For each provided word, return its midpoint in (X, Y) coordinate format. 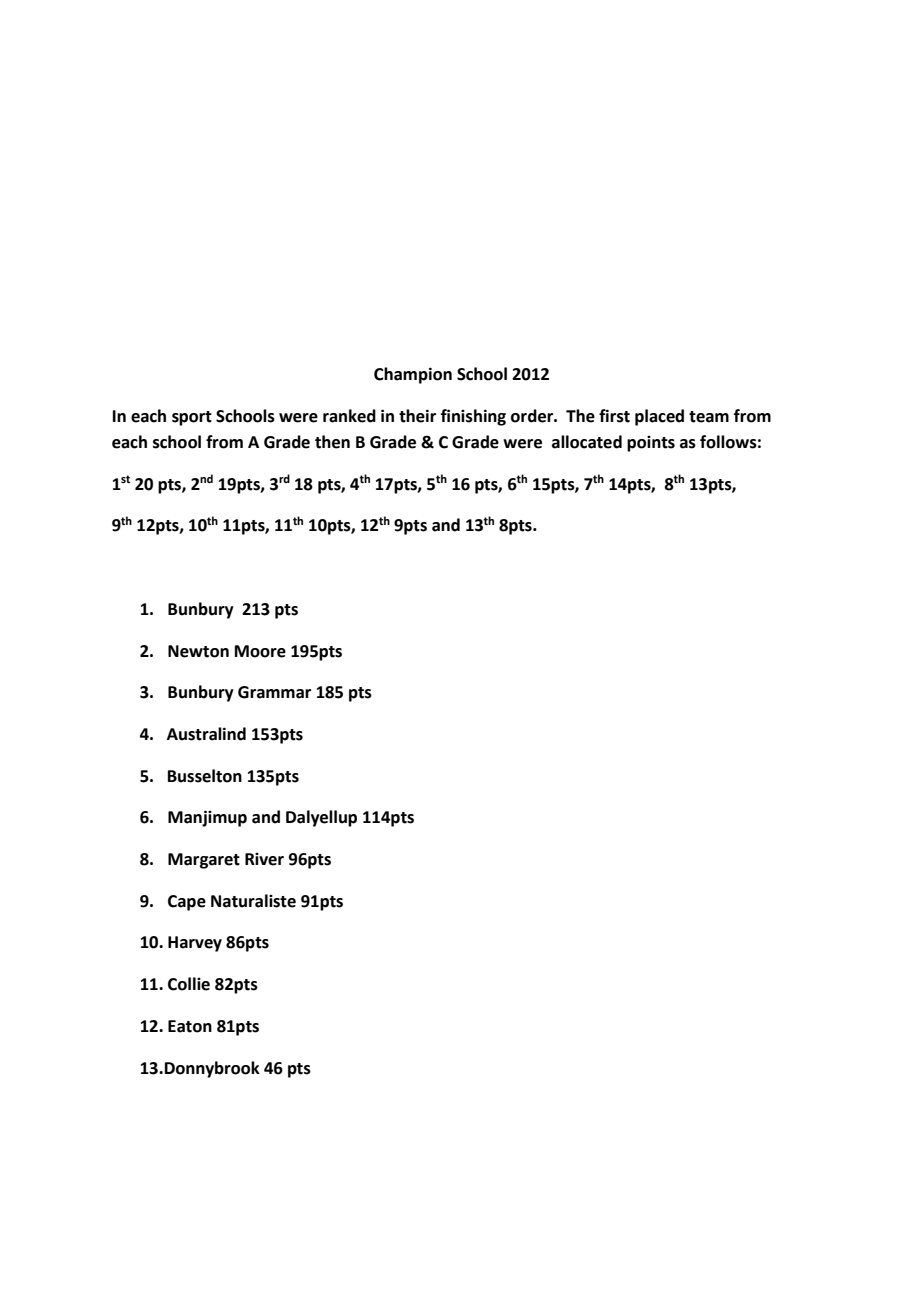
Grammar (274, 692)
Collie (189, 984)
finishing (473, 417)
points (651, 444)
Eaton (190, 1026)
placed (659, 417)
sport (192, 418)
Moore (260, 651)
